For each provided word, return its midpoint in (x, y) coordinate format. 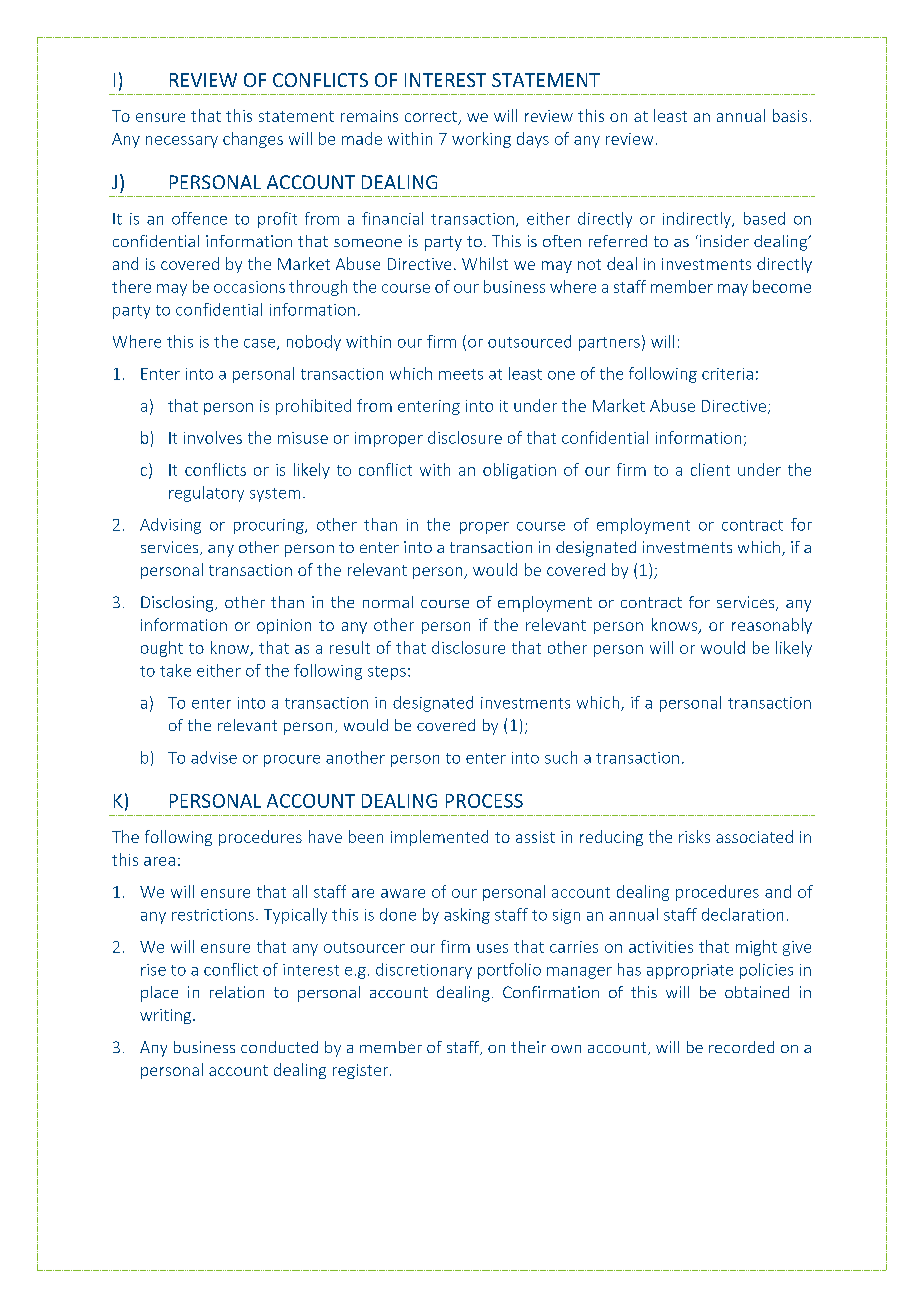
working (481, 140)
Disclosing (178, 604)
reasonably (772, 626)
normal (388, 602)
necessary (182, 142)
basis (790, 115)
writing (167, 1016)
